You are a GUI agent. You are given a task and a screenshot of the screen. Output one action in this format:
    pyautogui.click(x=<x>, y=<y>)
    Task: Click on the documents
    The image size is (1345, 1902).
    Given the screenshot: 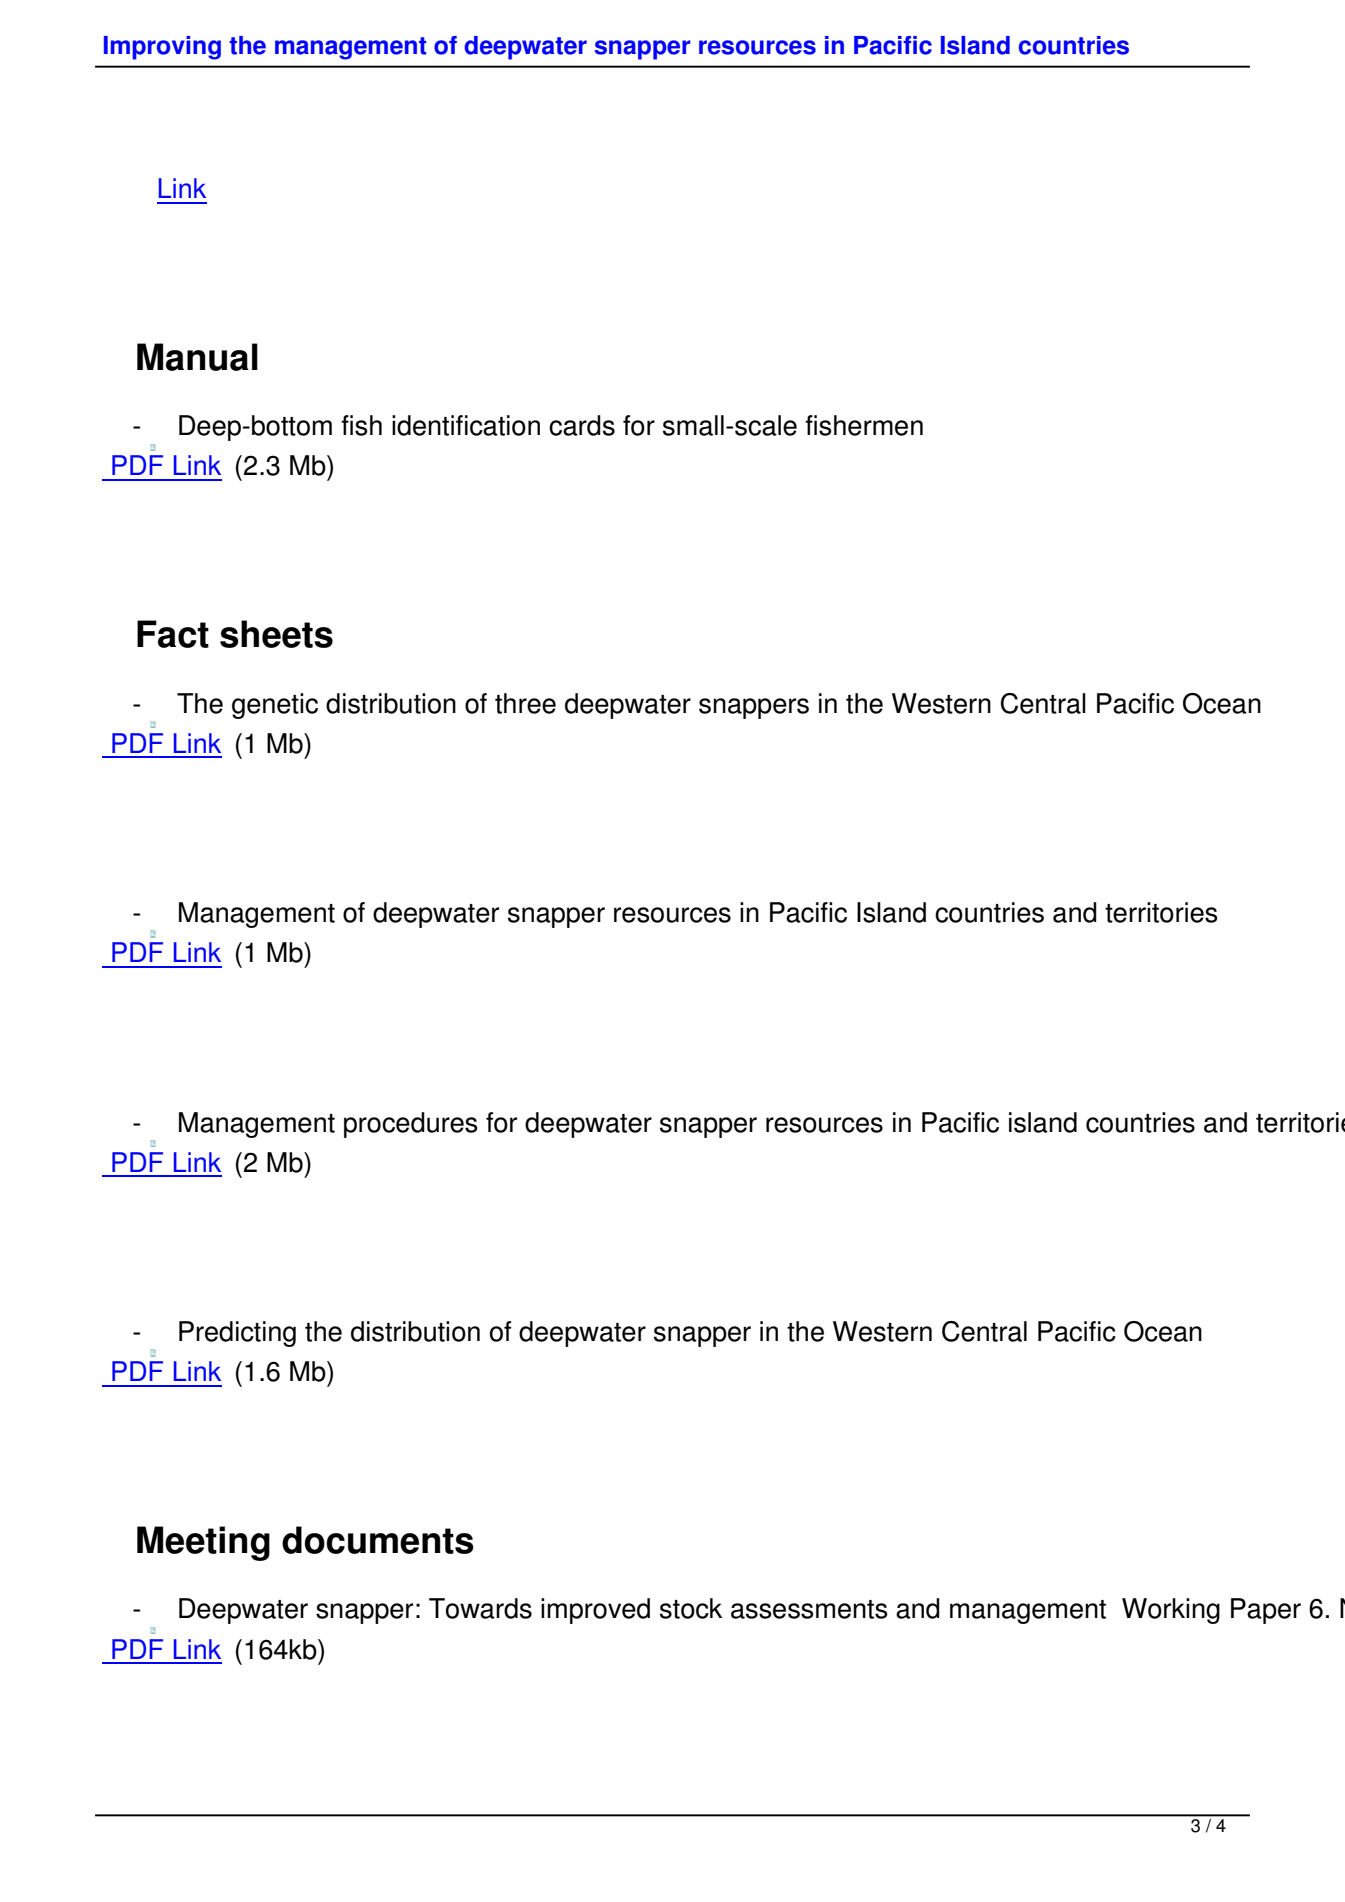 What is the action you would take?
    pyautogui.click(x=378, y=1540)
